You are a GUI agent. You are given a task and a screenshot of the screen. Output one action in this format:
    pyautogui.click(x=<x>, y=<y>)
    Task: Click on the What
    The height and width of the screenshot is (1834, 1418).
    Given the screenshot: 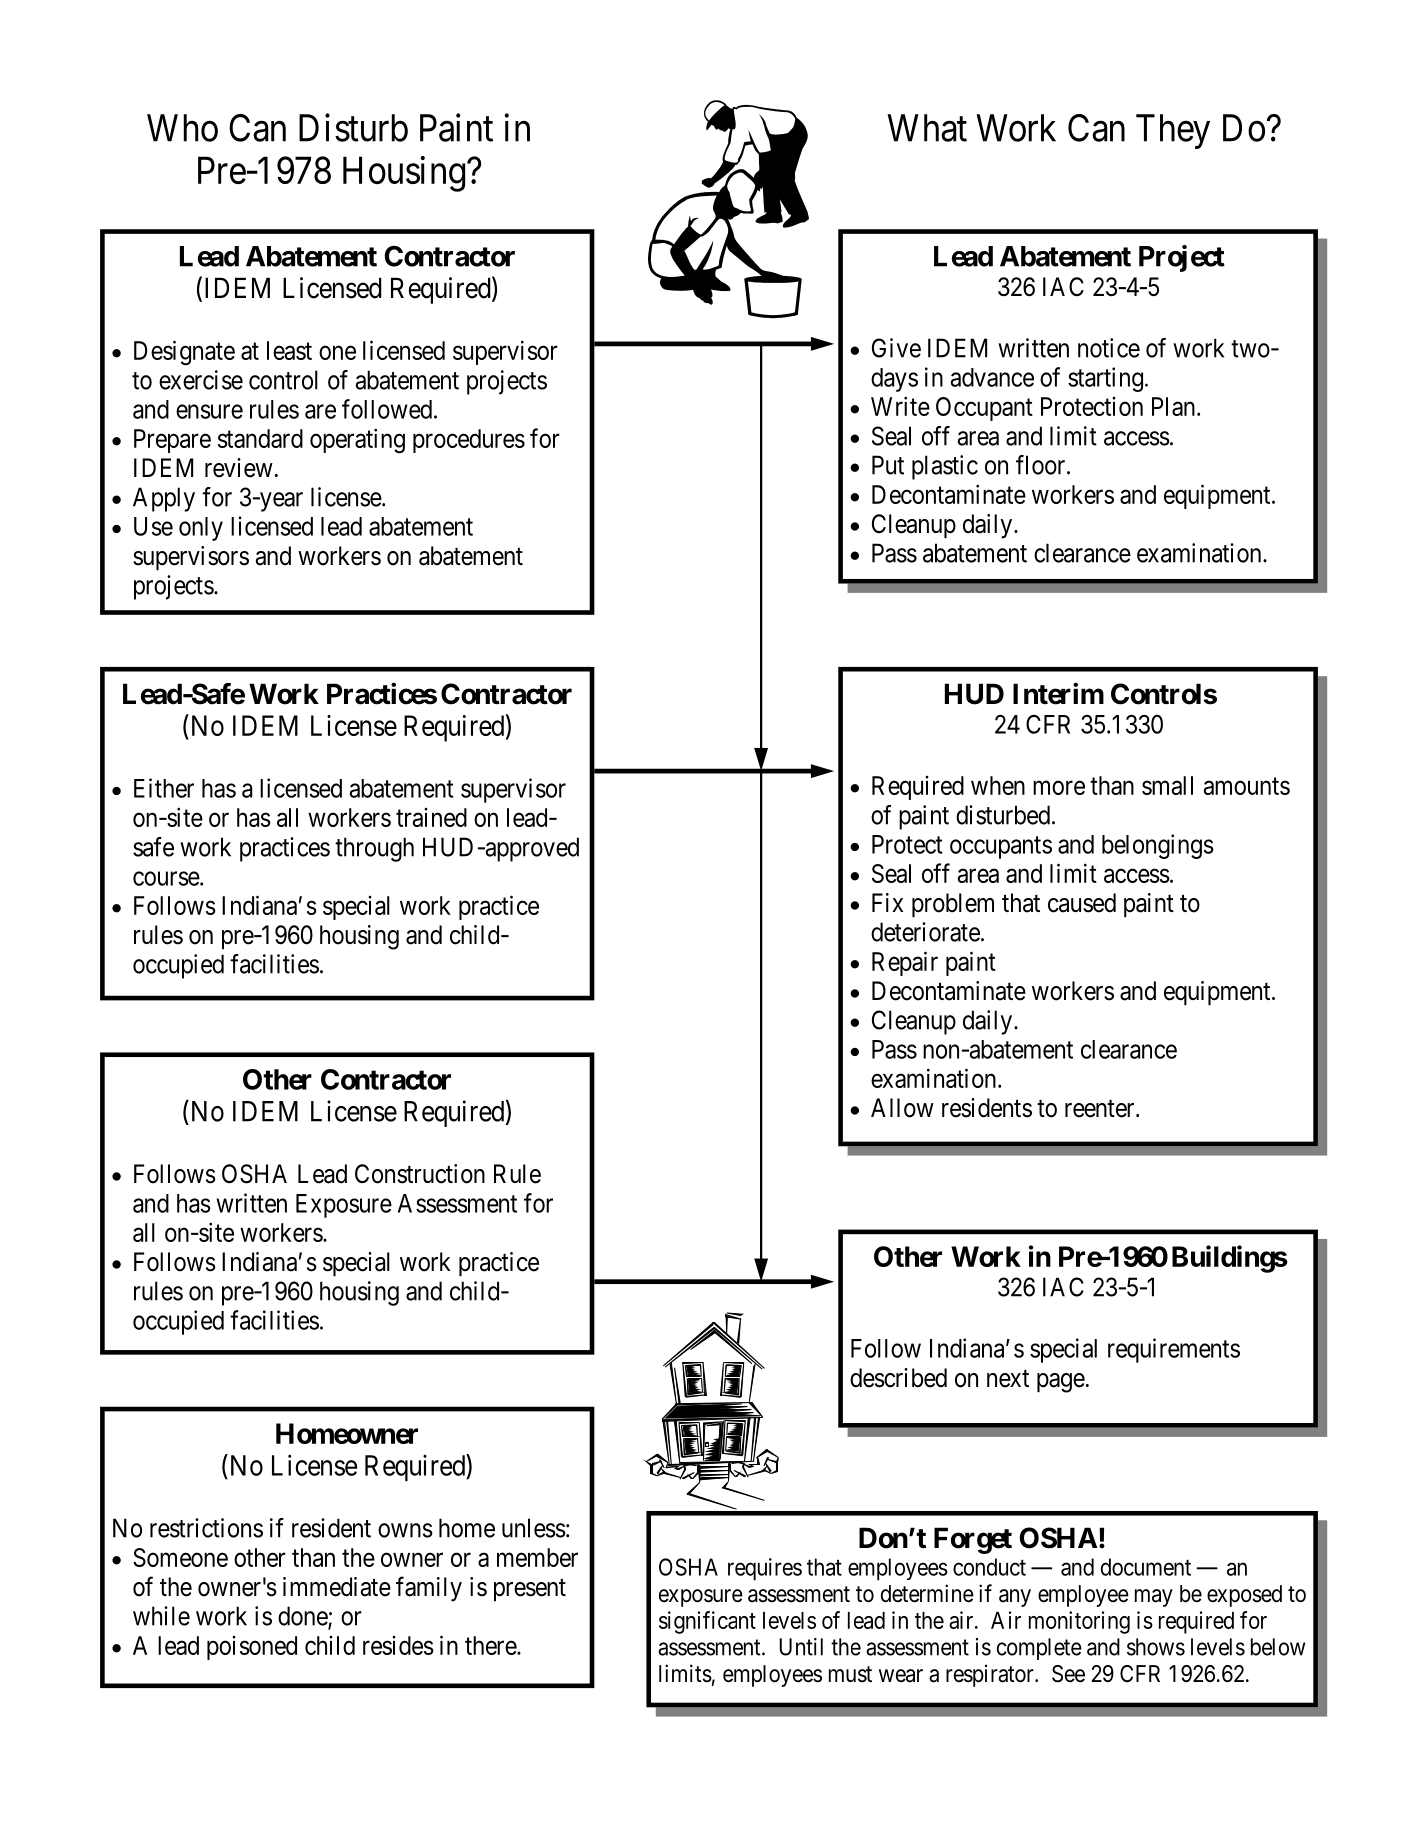 What is the action you would take?
    pyautogui.click(x=927, y=128)
